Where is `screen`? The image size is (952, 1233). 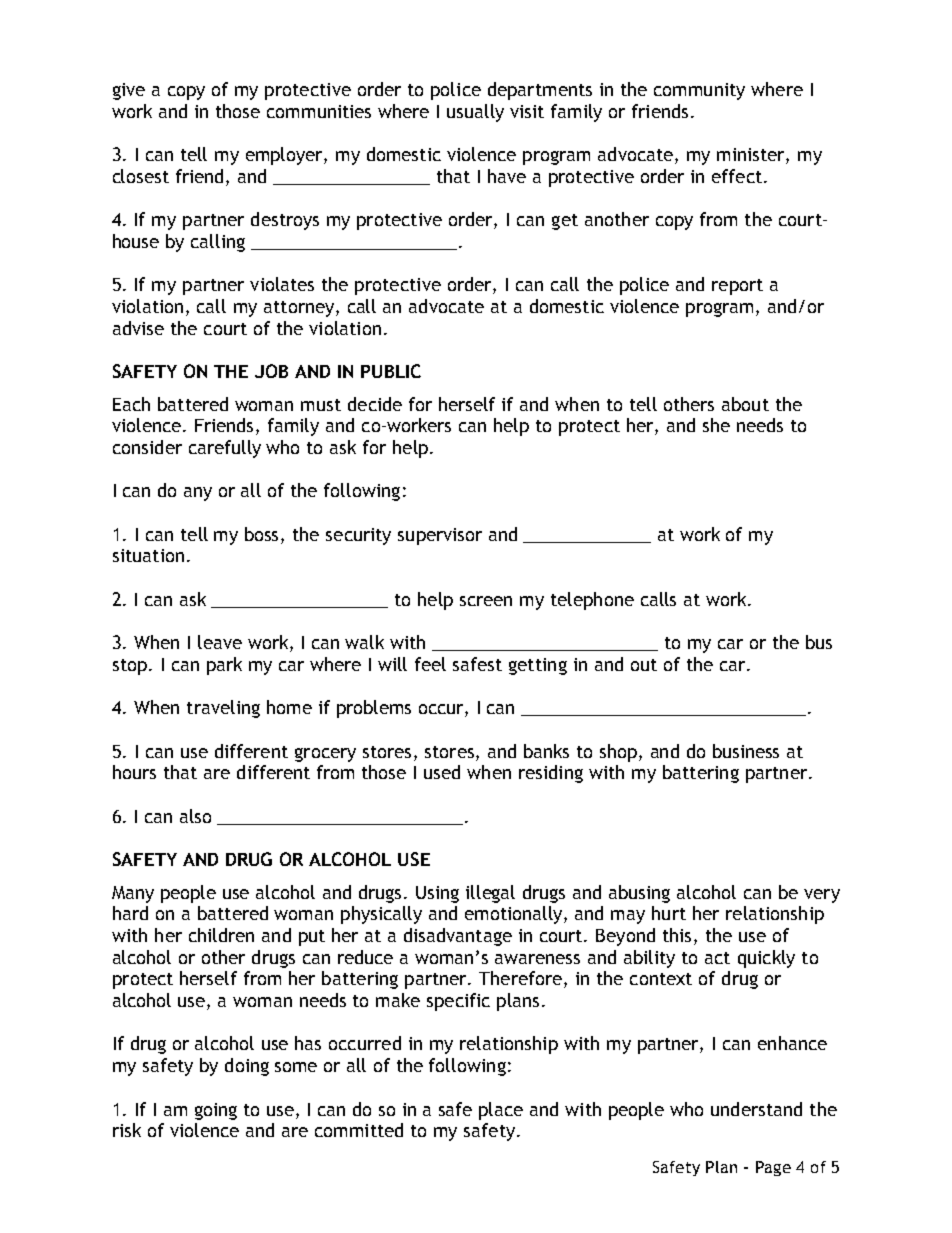 screen is located at coordinates (486, 601).
